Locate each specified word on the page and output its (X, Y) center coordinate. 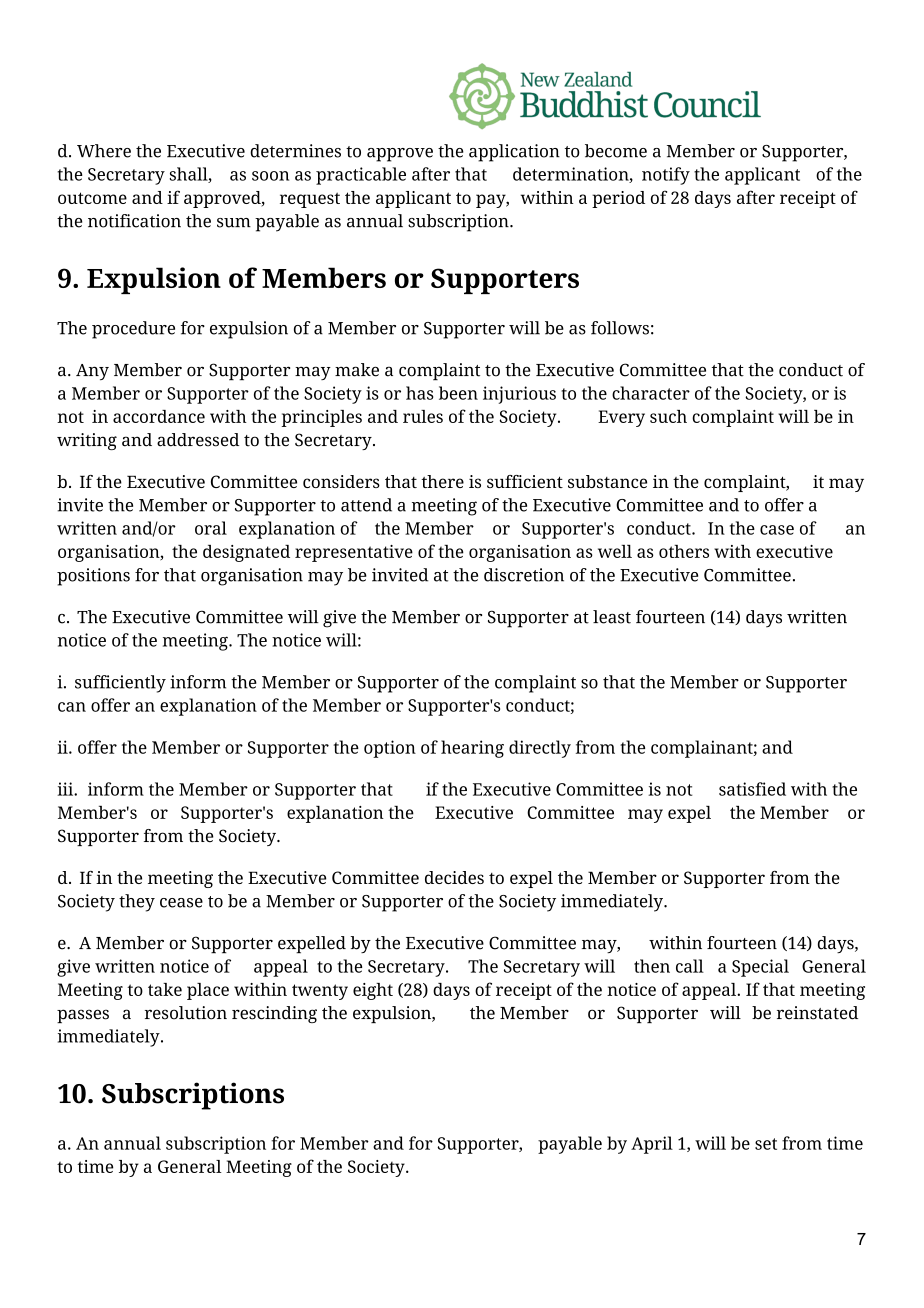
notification (134, 221)
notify (666, 176)
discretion (524, 575)
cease (181, 903)
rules (423, 416)
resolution (186, 1013)
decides (454, 877)
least (612, 617)
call (690, 966)
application (514, 153)
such (668, 416)
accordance (159, 416)
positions (93, 577)
